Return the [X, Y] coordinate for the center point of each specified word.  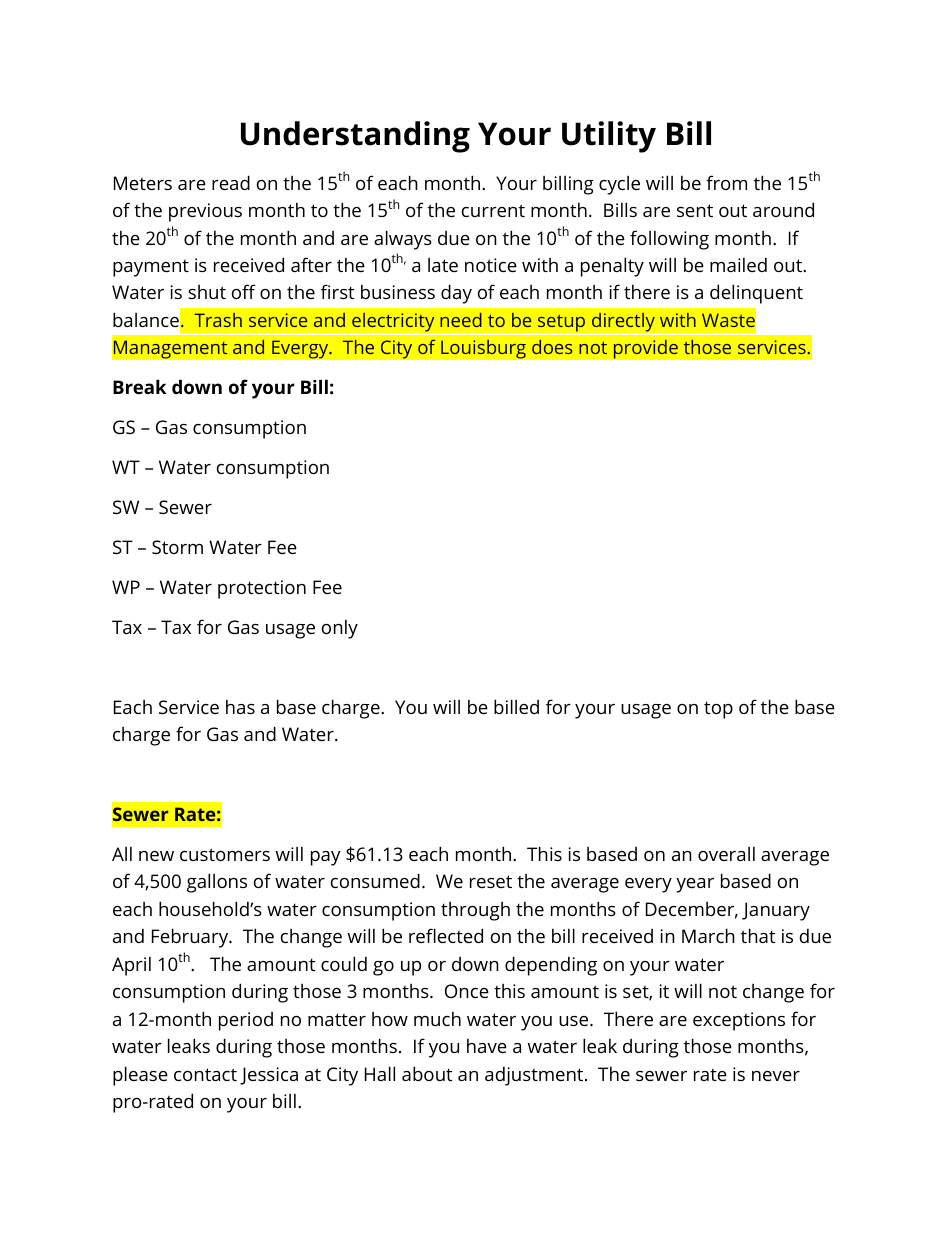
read [231, 182]
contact [205, 1074]
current [493, 210]
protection [262, 589]
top [718, 710]
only [340, 629]
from [726, 182]
